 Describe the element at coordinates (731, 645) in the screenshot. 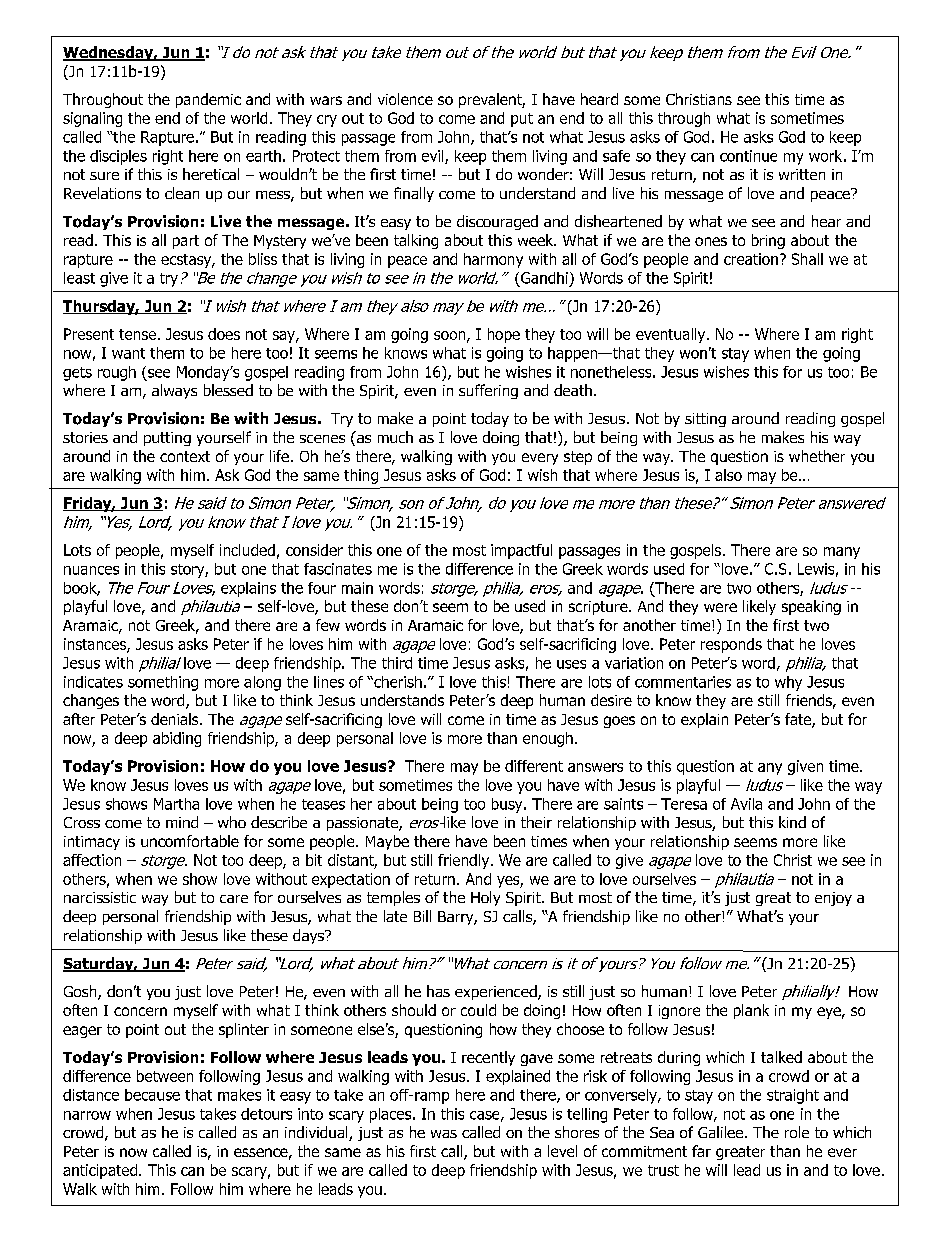

I see `responds` at that location.
